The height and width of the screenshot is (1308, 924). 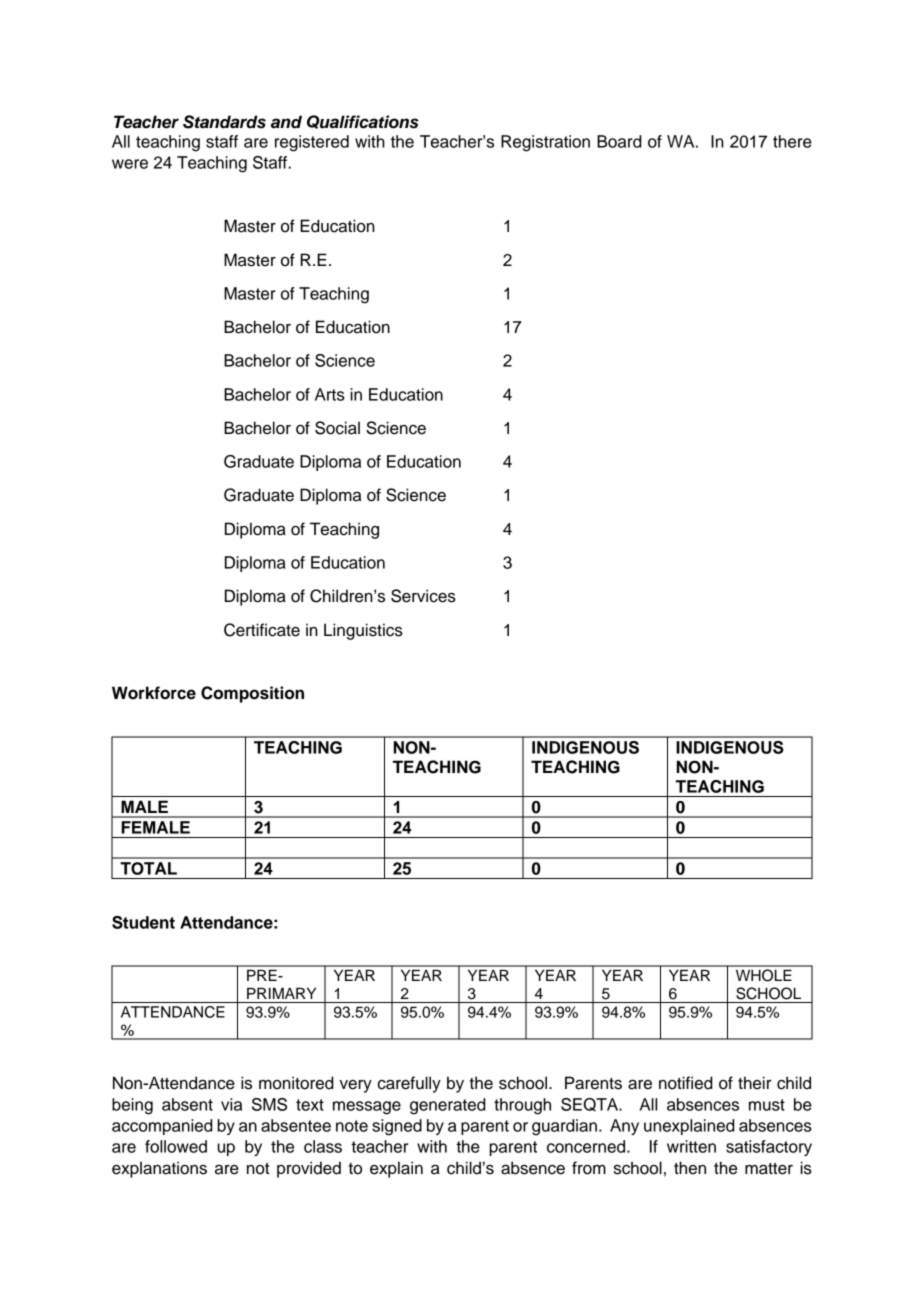 What do you see at coordinates (224, 122) in the screenshot?
I see `Standards` at bounding box center [224, 122].
